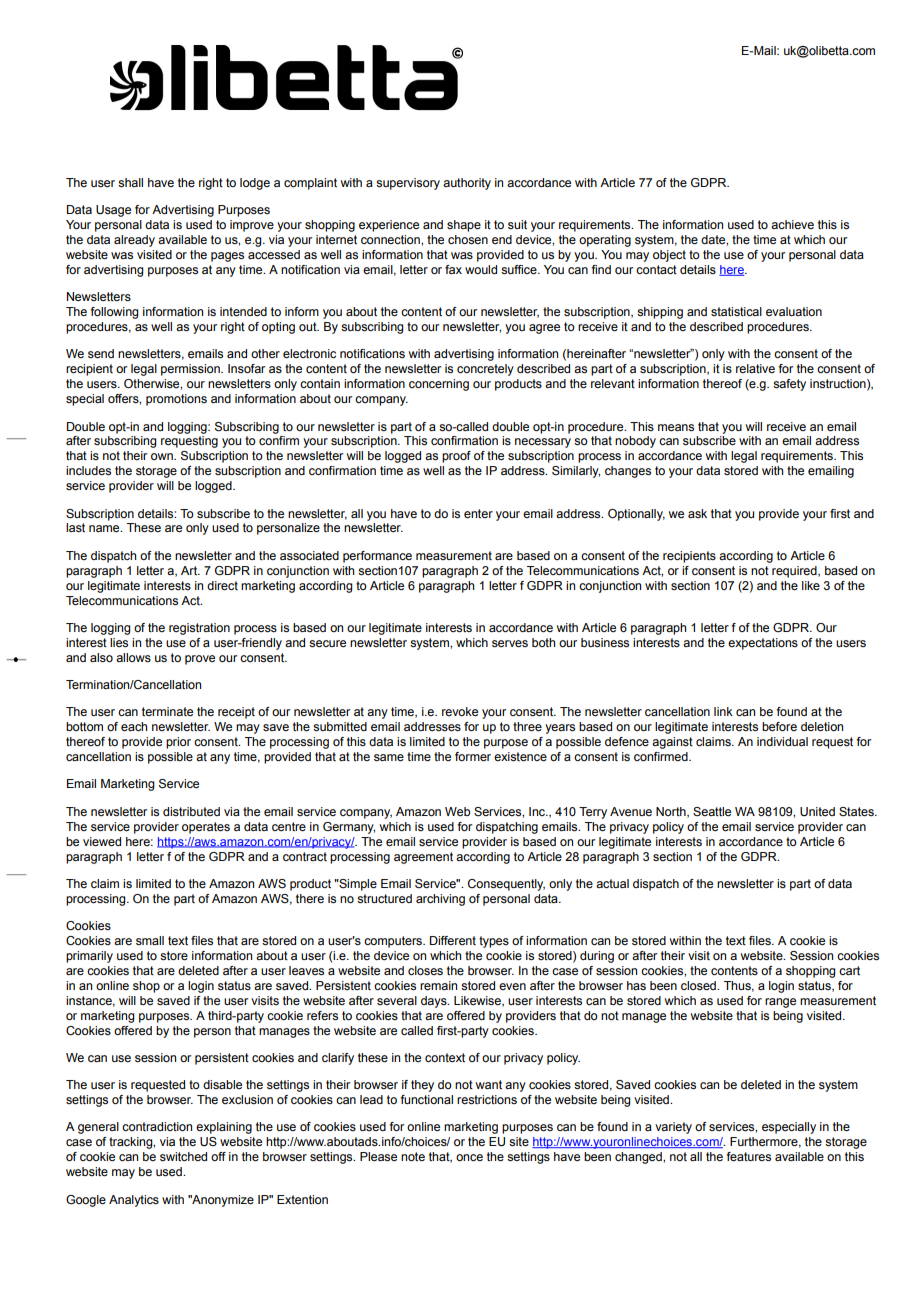 This screenshot has width=924, height=1308. I want to click on small, so click(150, 940).
